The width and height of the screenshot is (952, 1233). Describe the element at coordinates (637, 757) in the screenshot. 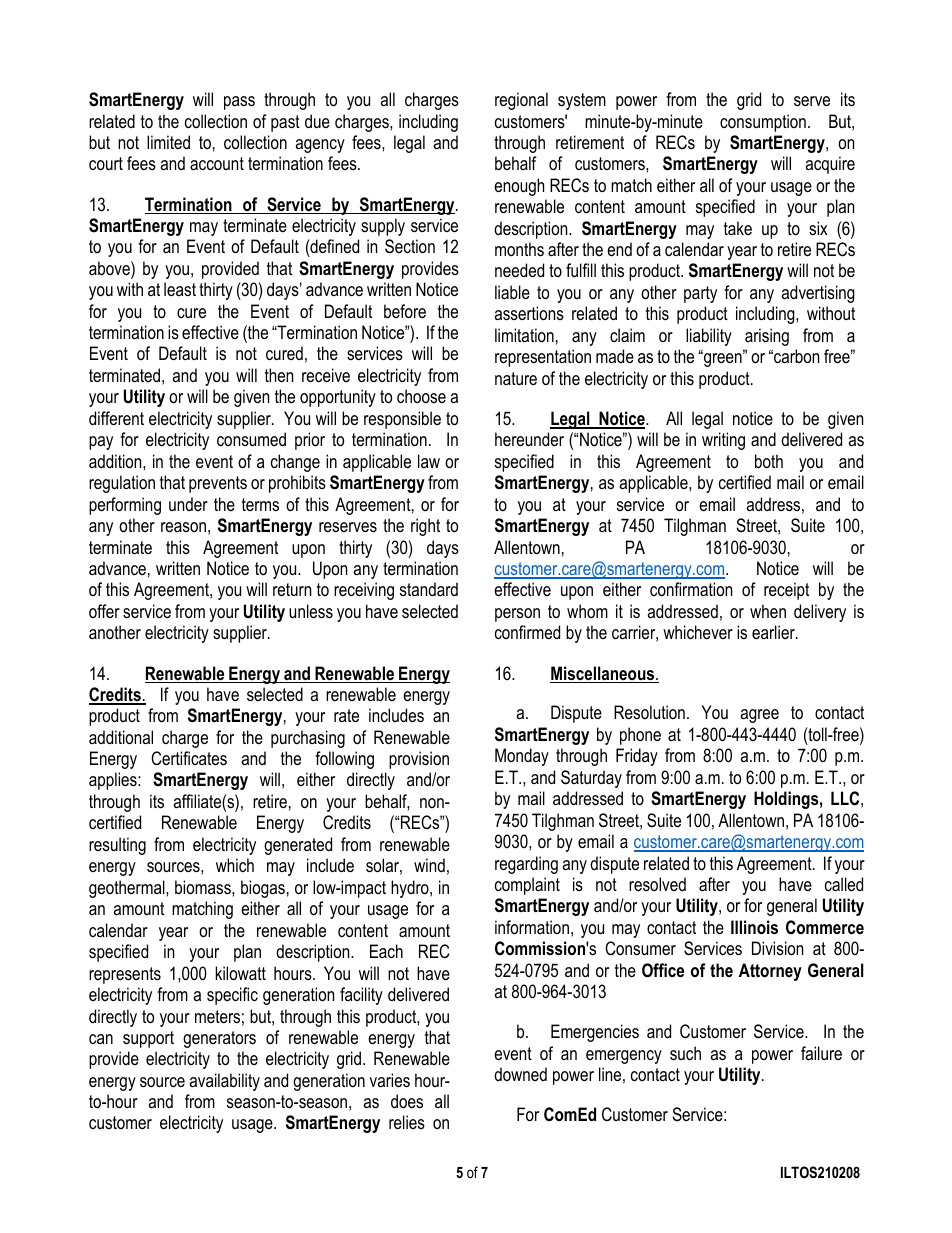

I see `Friday` at that location.
